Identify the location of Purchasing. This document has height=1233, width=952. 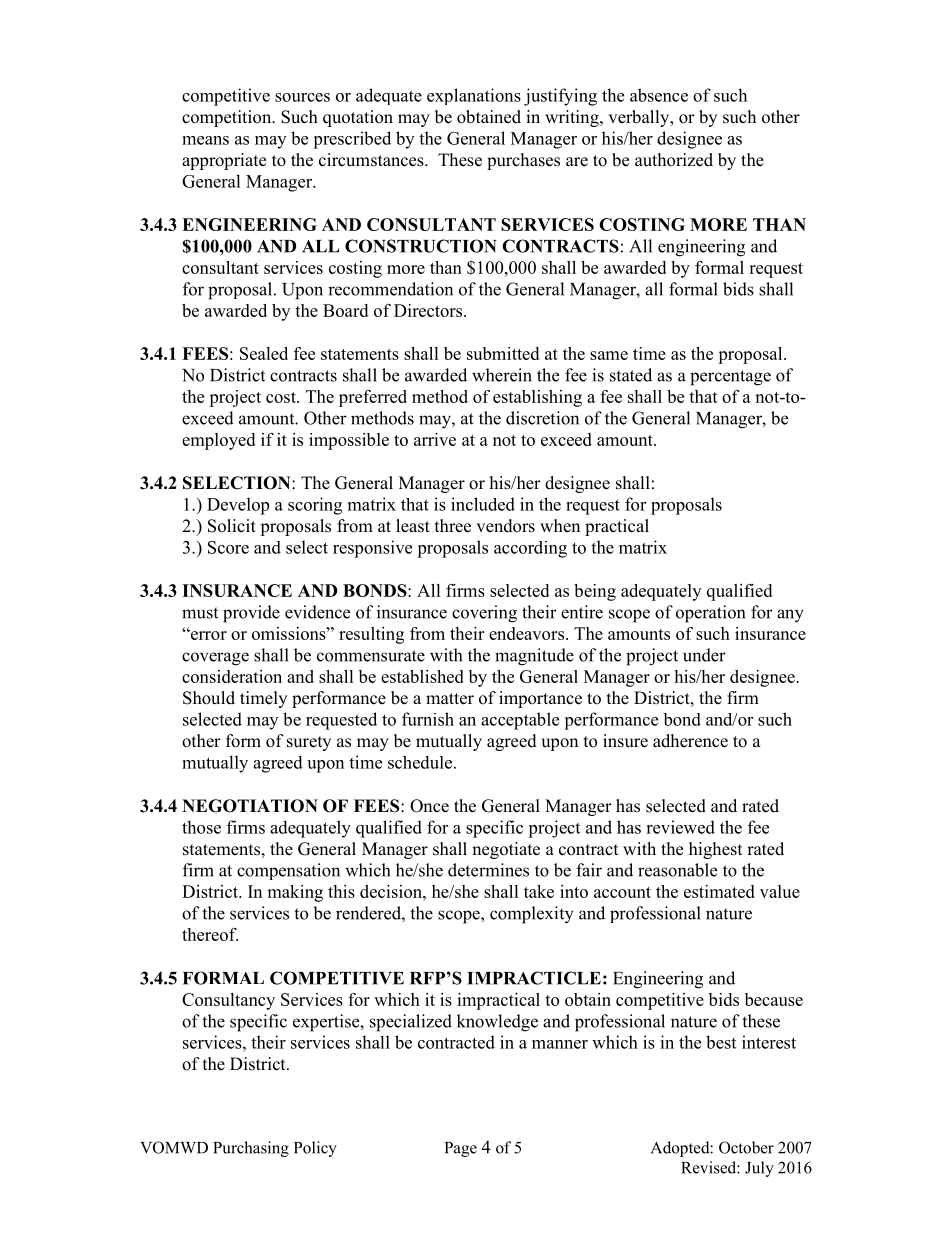
(251, 1149).
